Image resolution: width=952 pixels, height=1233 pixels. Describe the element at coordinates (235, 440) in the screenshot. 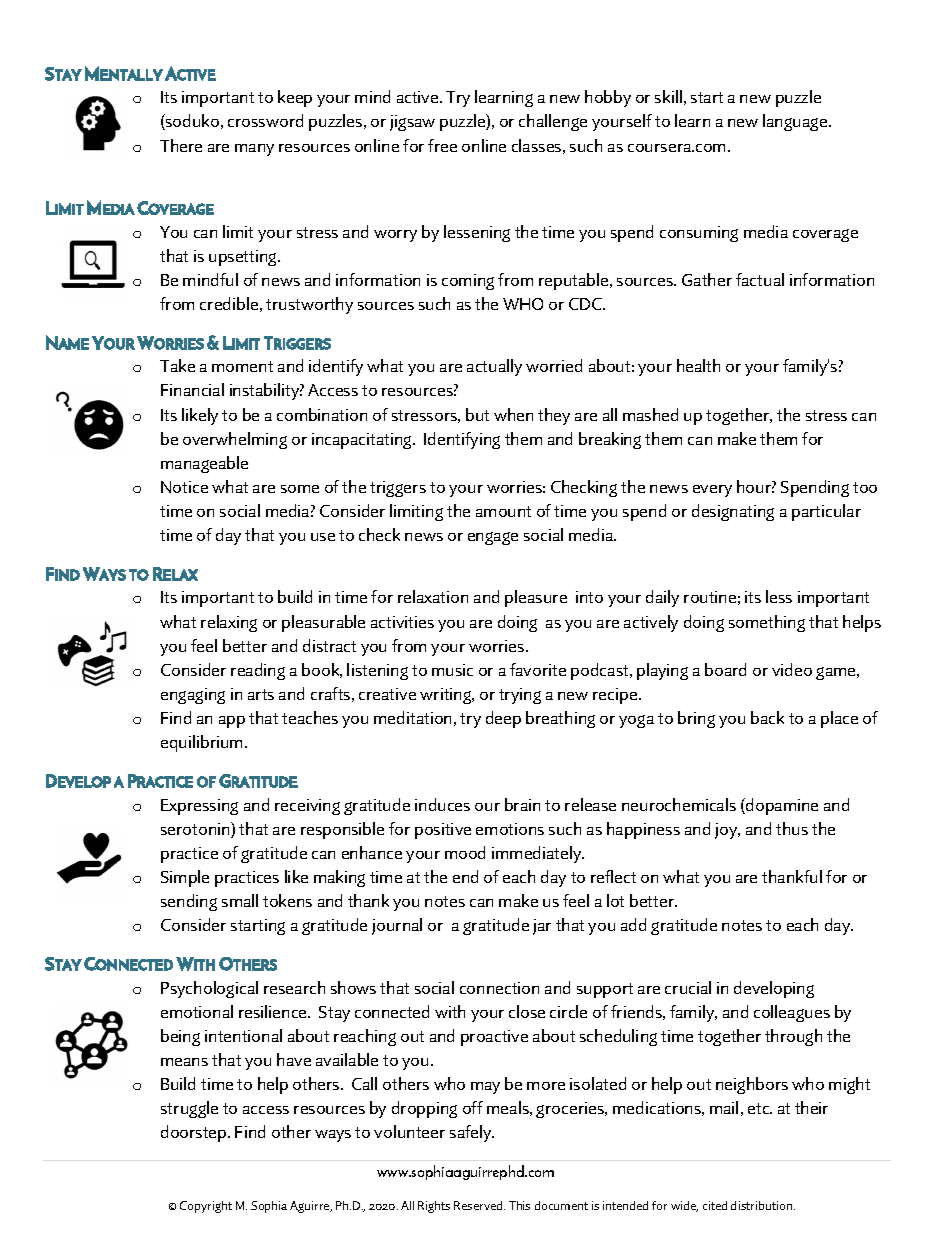

I see `overwhelming` at that location.
